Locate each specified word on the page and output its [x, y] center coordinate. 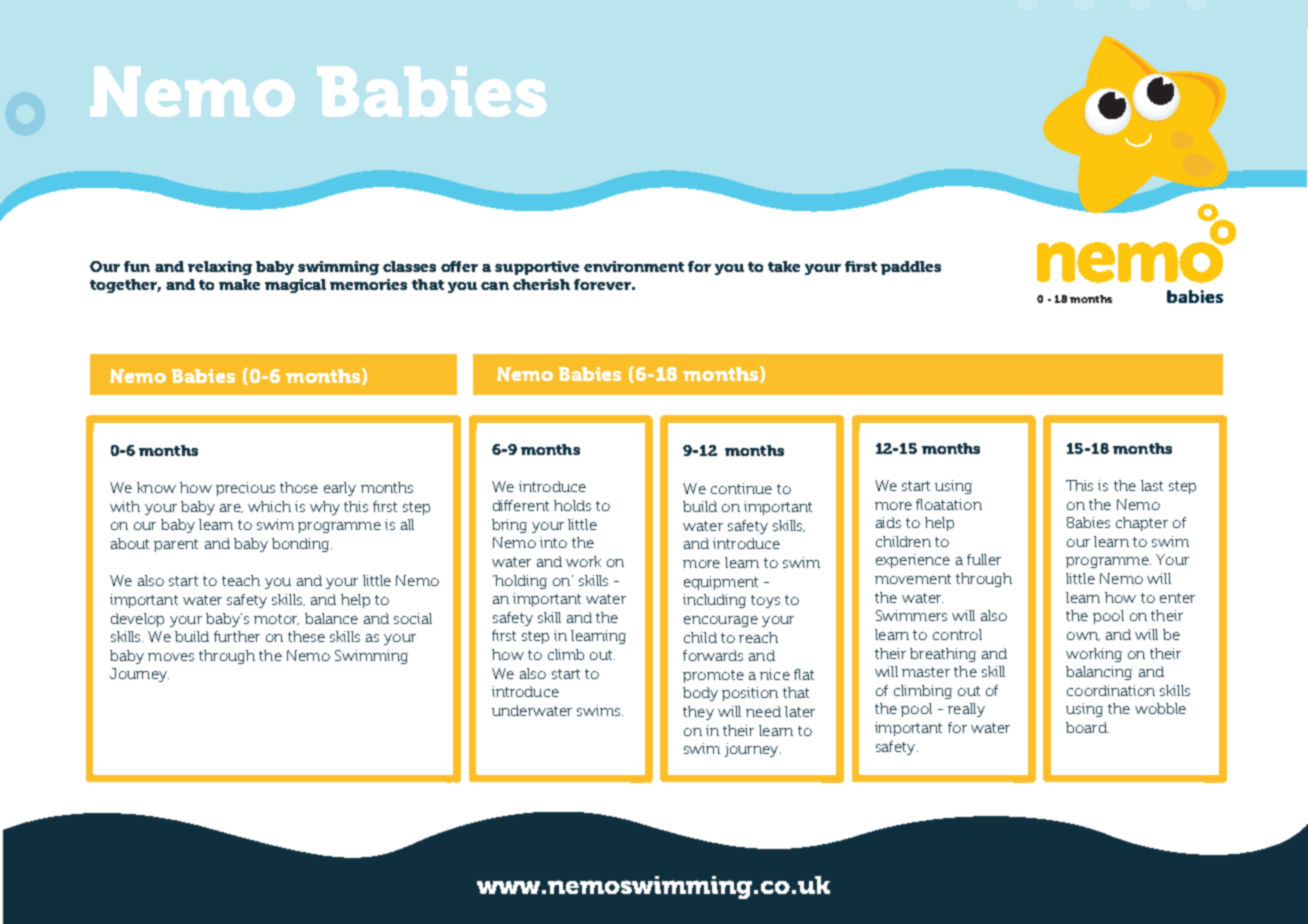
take [784, 266]
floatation [949, 504]
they [698, 713]
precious [245, 489]
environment [634, 266]
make [239, 284]
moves [171, 657]
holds [572, 505]
